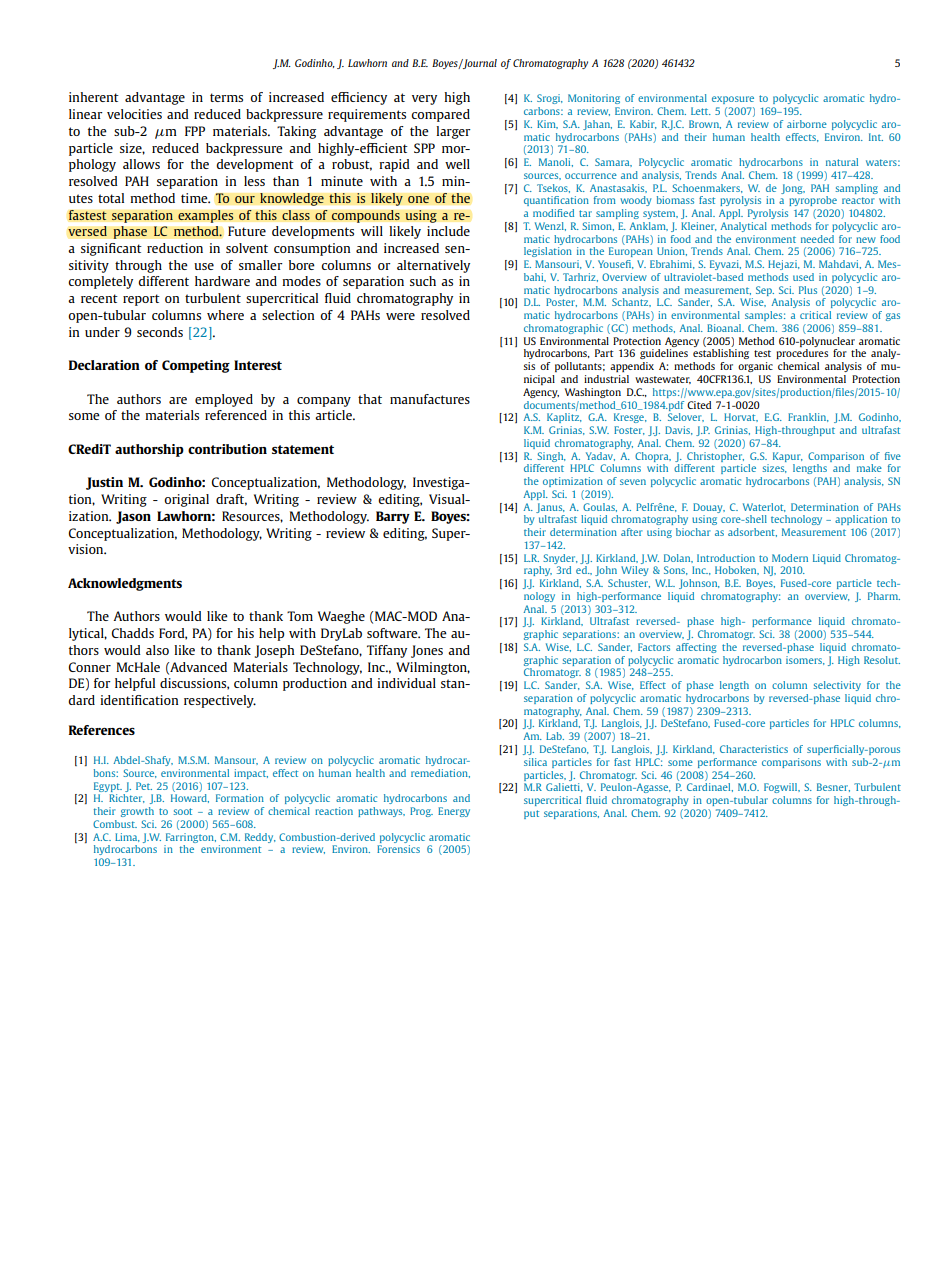 This page has width=952, height=1271. Describe the element at coordinates (754, 749) in the page. I see `Characteristics` at that location.
